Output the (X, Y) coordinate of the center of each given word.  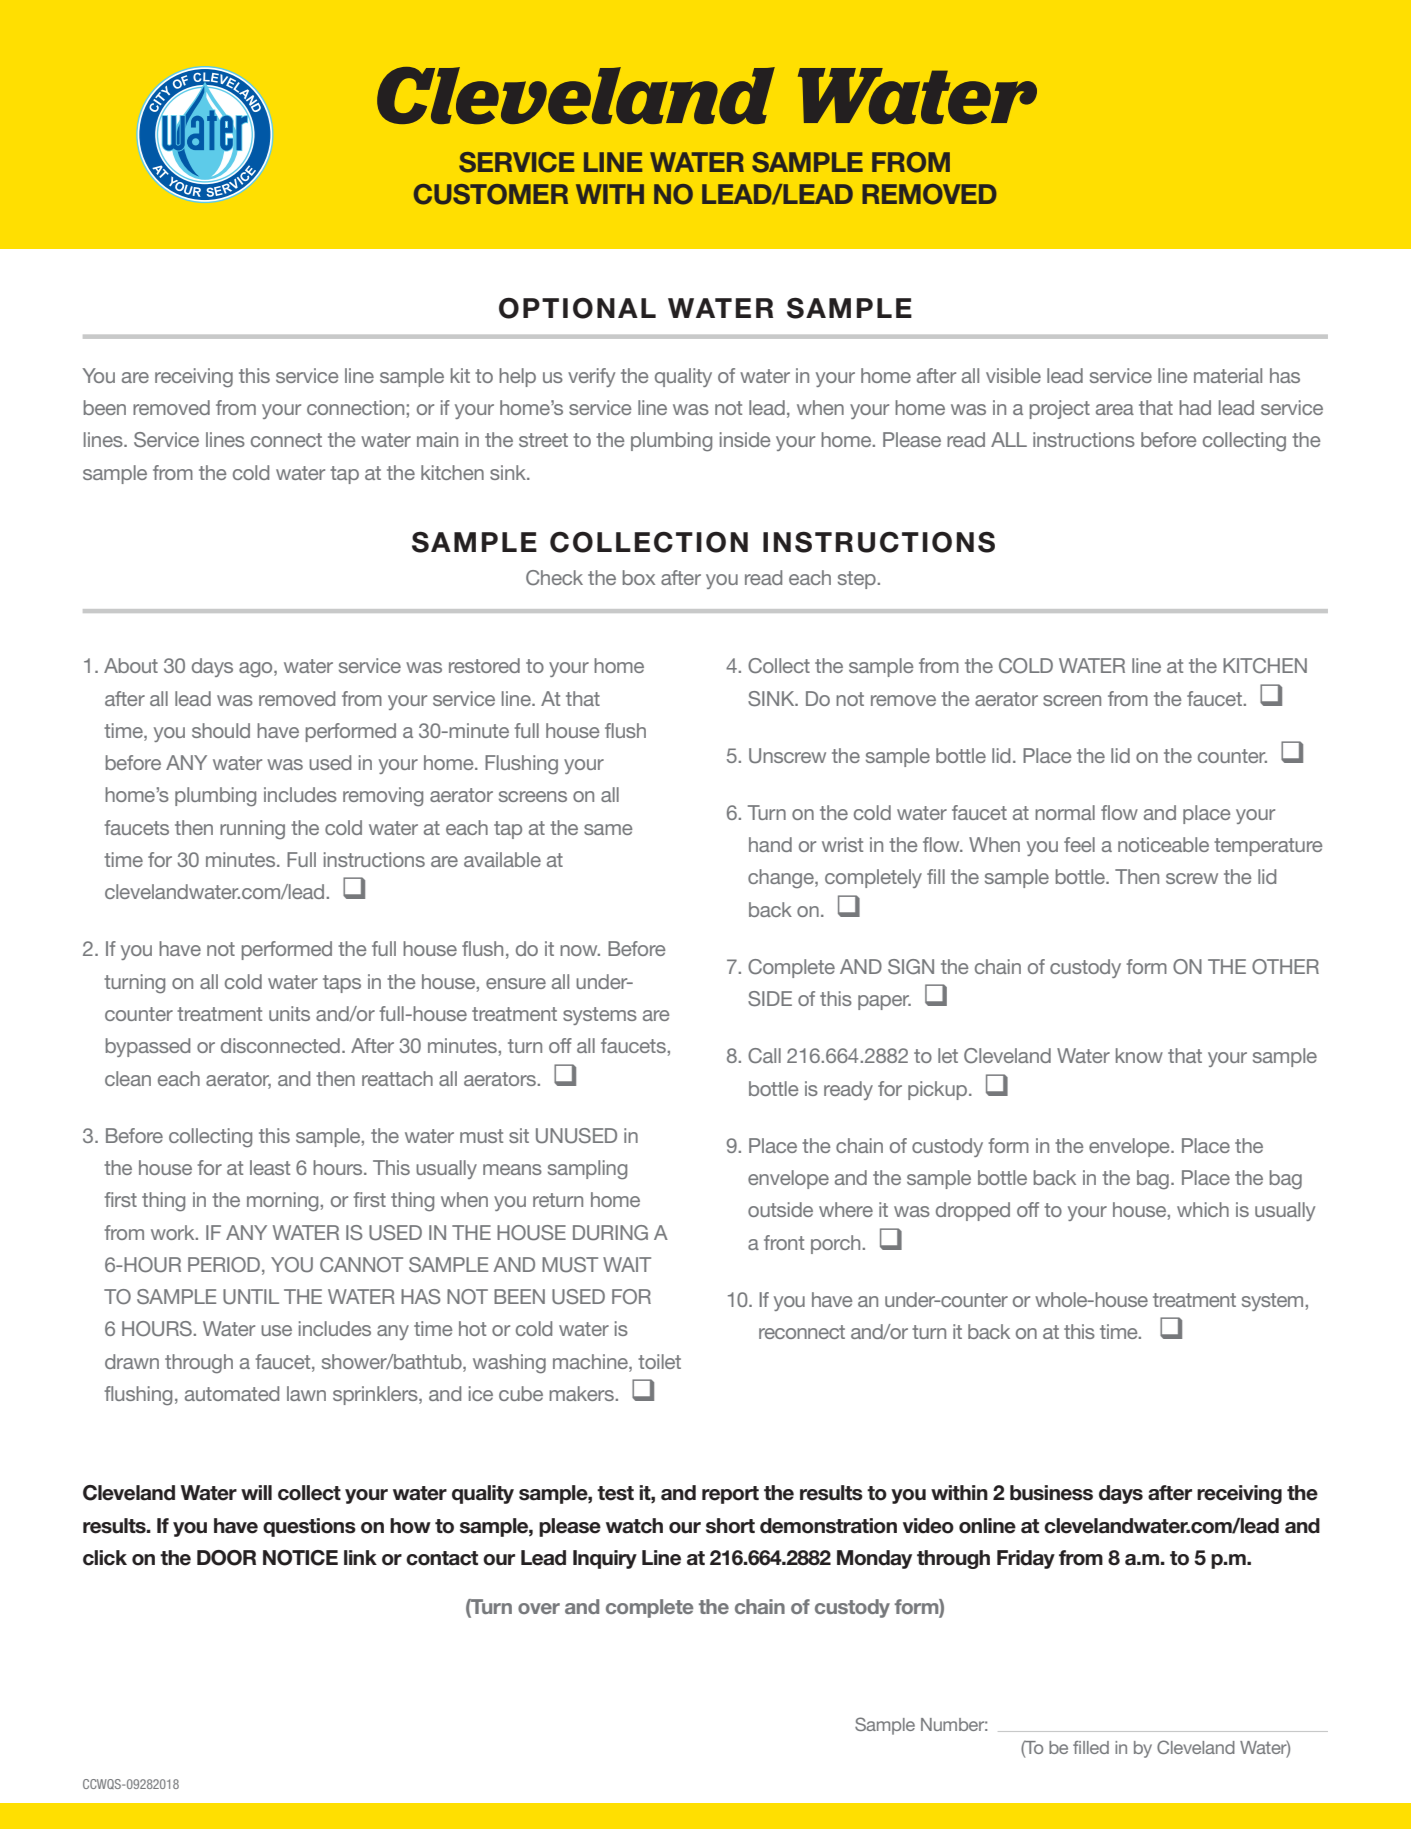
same (608, 829)
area (1115, 409)
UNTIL (251, 1297)
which (1203, 1209)
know (1139, 1055)
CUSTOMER (491, 194)
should (221, 730)
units (289, 1013)
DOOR (226, 1558)
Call (764, 1056)
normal (1065, 812)
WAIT (627, 1264)
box (639, 577)
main (437, 439)
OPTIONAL (577, 308)
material (1228, 375)
